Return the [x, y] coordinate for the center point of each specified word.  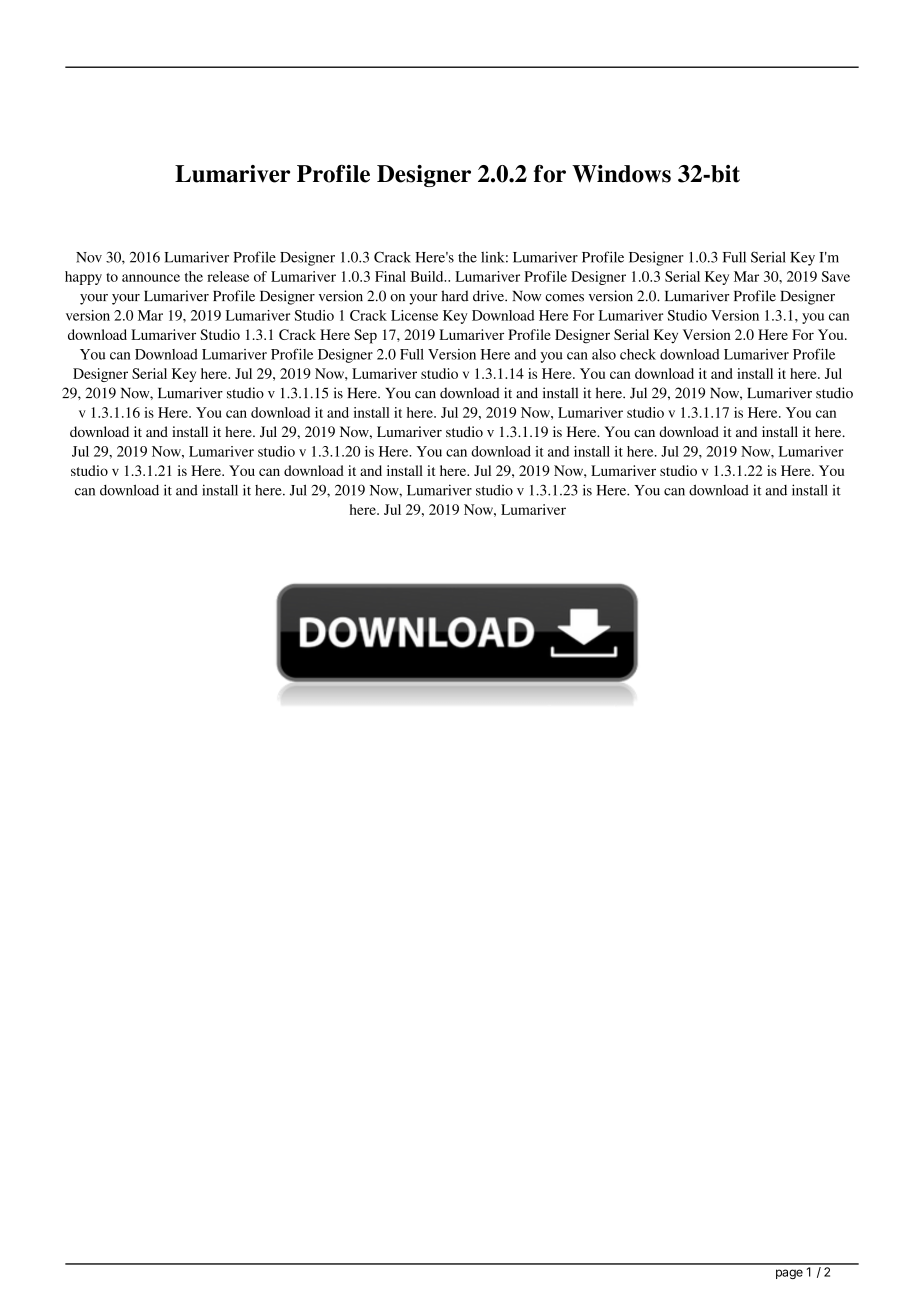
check [638, 354]
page [789, 1274]
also [604, 354]
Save [836, 276]
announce [151, 278]
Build [428, 276]
